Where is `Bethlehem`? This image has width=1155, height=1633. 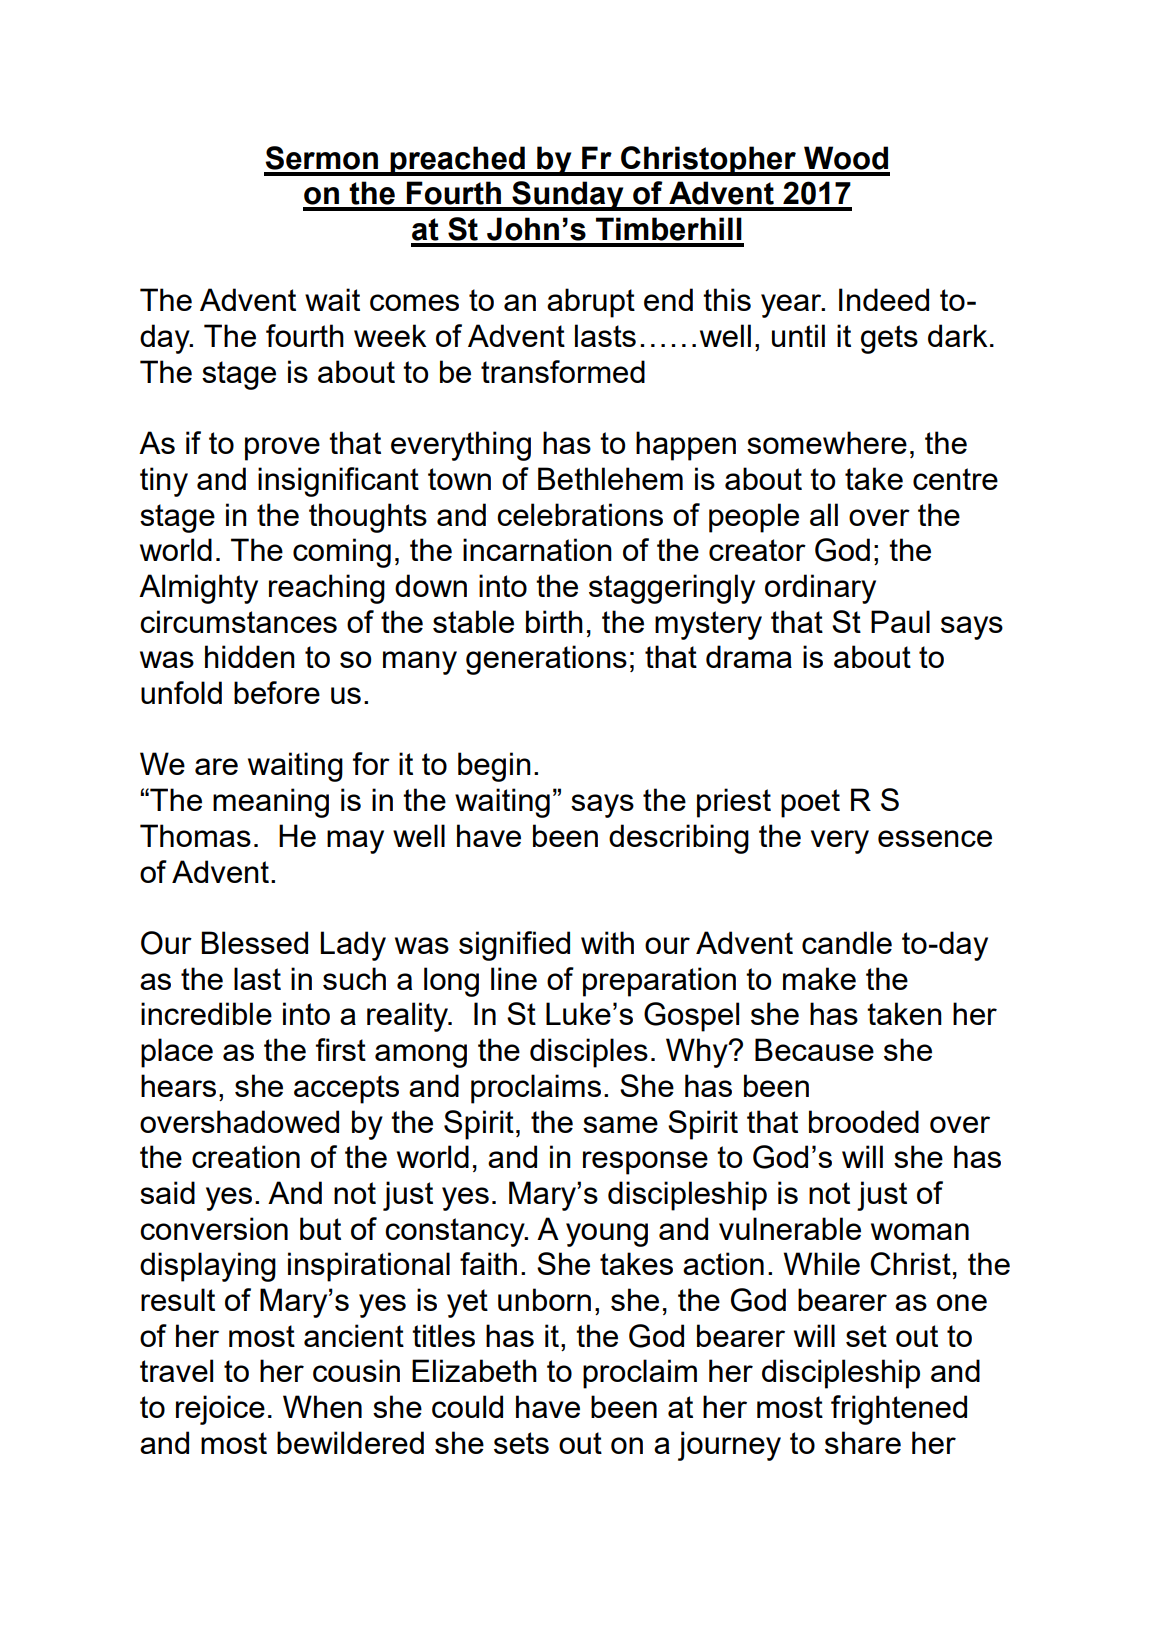
Bethlehem is located at coordinates (610, 478).
